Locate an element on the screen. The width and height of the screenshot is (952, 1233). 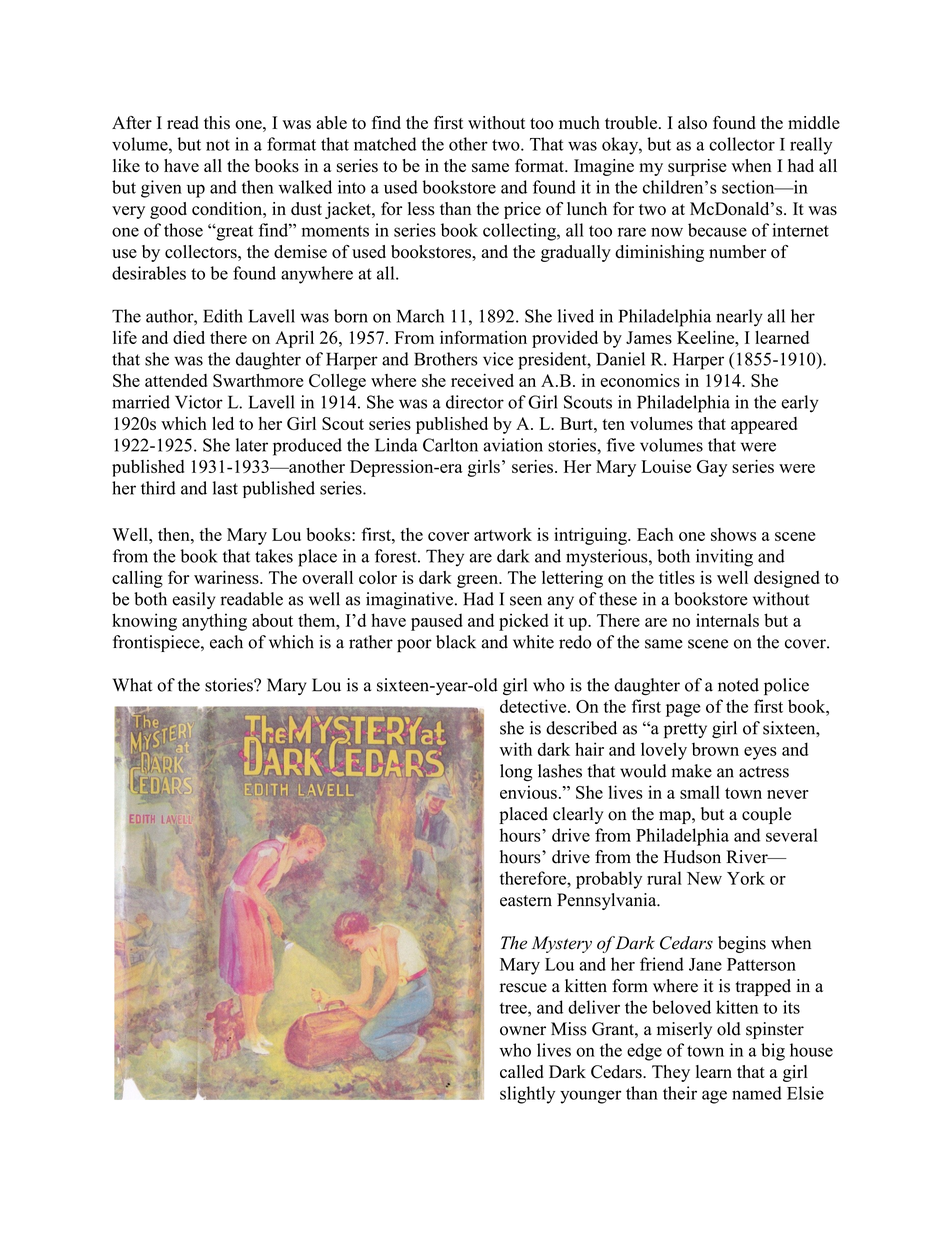
internals is located at coordinates (727, 620).
